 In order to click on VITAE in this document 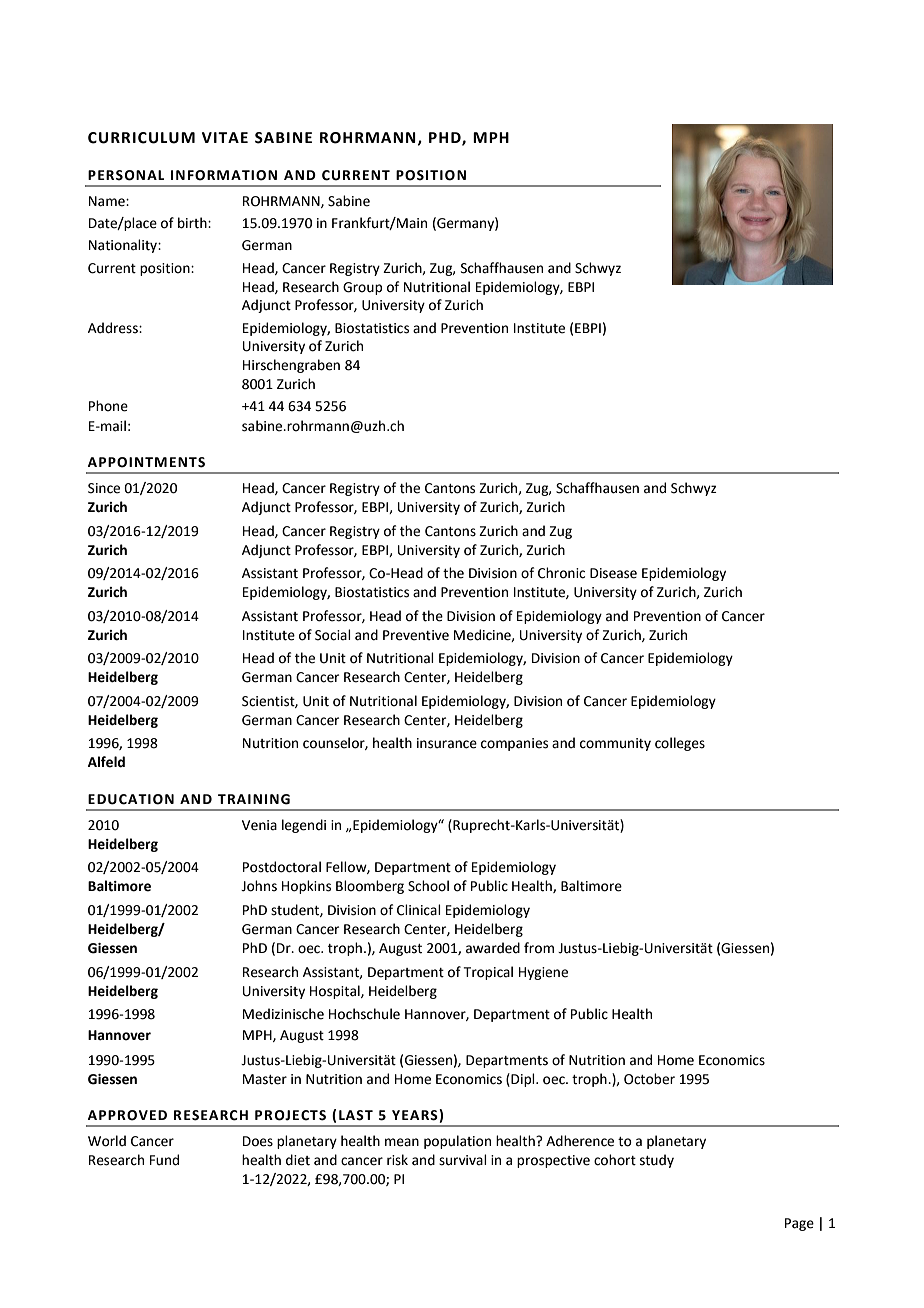, I will do `click(225, 137)`.
